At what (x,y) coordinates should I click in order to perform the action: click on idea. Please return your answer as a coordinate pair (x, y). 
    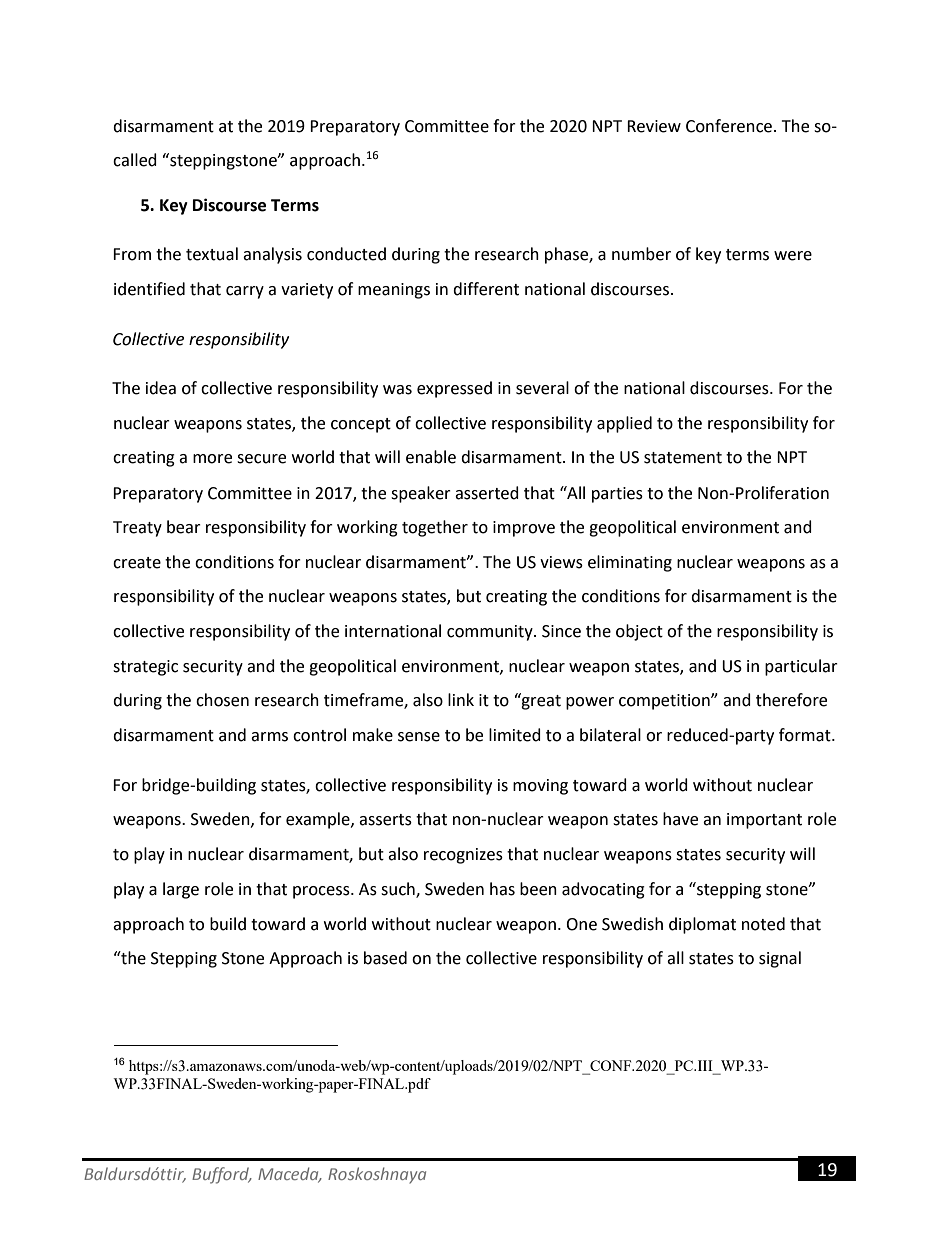
    Looking at the image, I should click on (161, 388).
